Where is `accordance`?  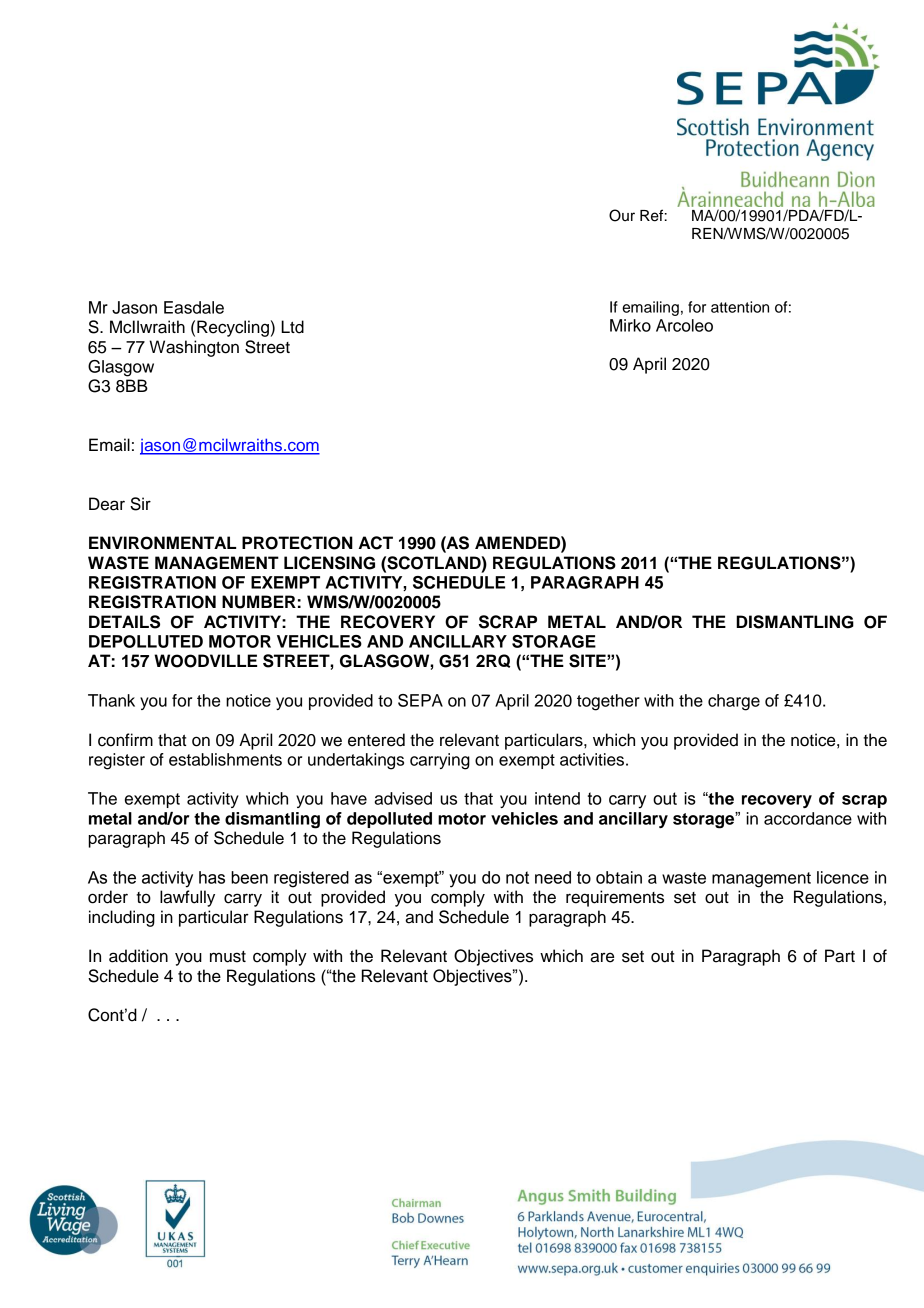
accordance is located at coordinates (808, 818).
